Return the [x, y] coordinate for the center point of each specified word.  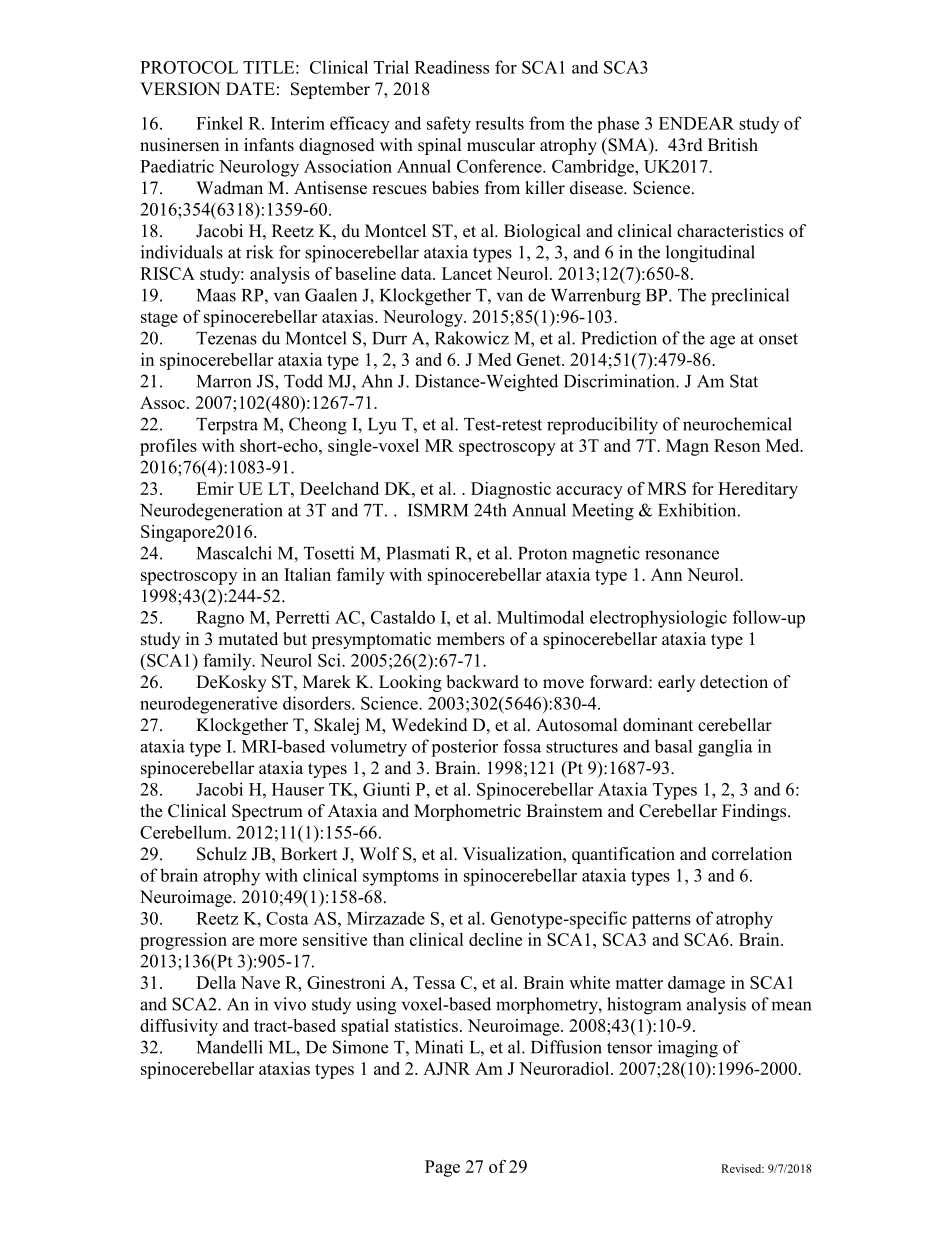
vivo [290, 1004]
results [499, 123]
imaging [688, 1049]
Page [442, 1168]
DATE [250, 88]
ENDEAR [696, 123]
